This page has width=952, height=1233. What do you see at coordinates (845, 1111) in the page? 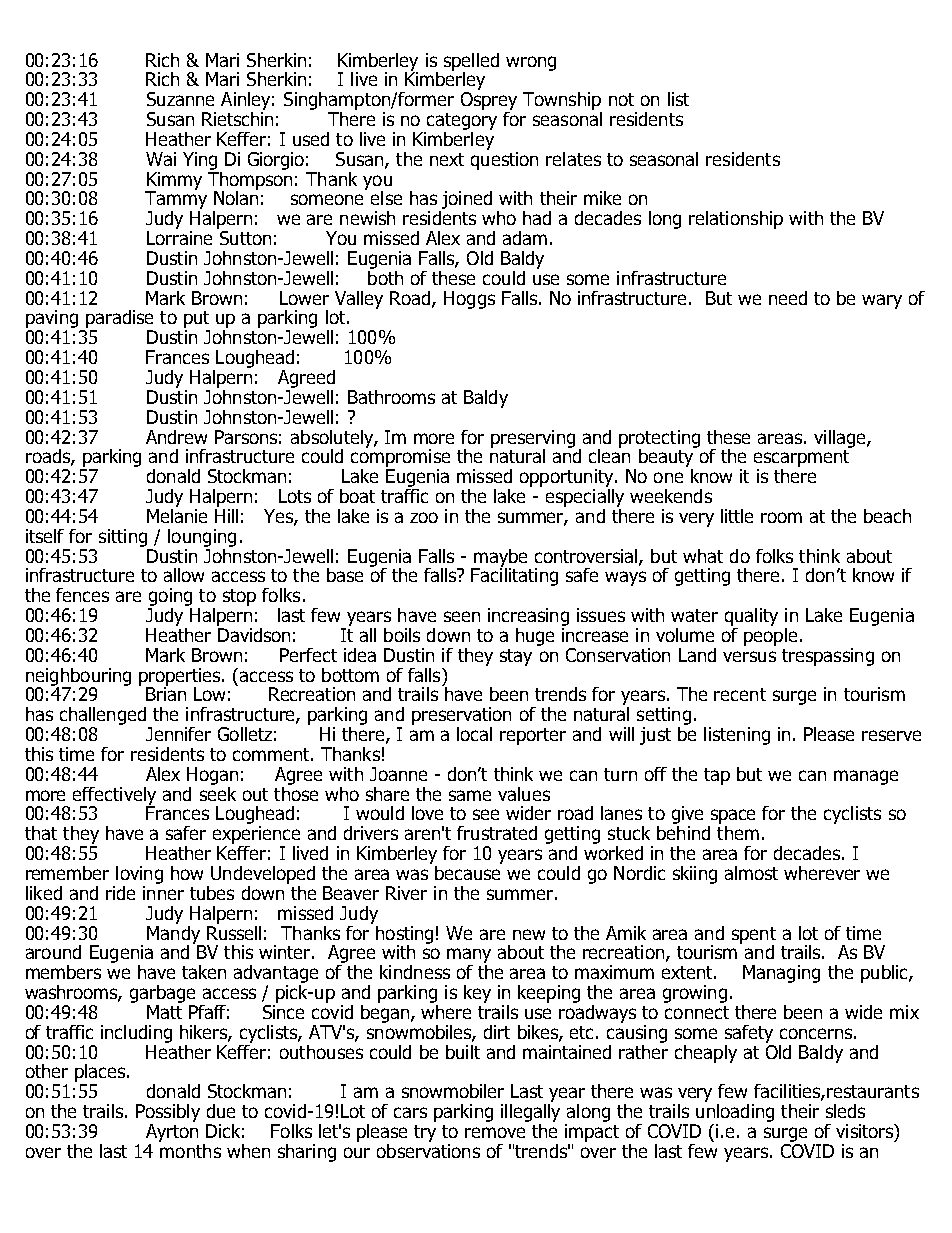
I see `sleds` at bounding box center [845, 1111].
